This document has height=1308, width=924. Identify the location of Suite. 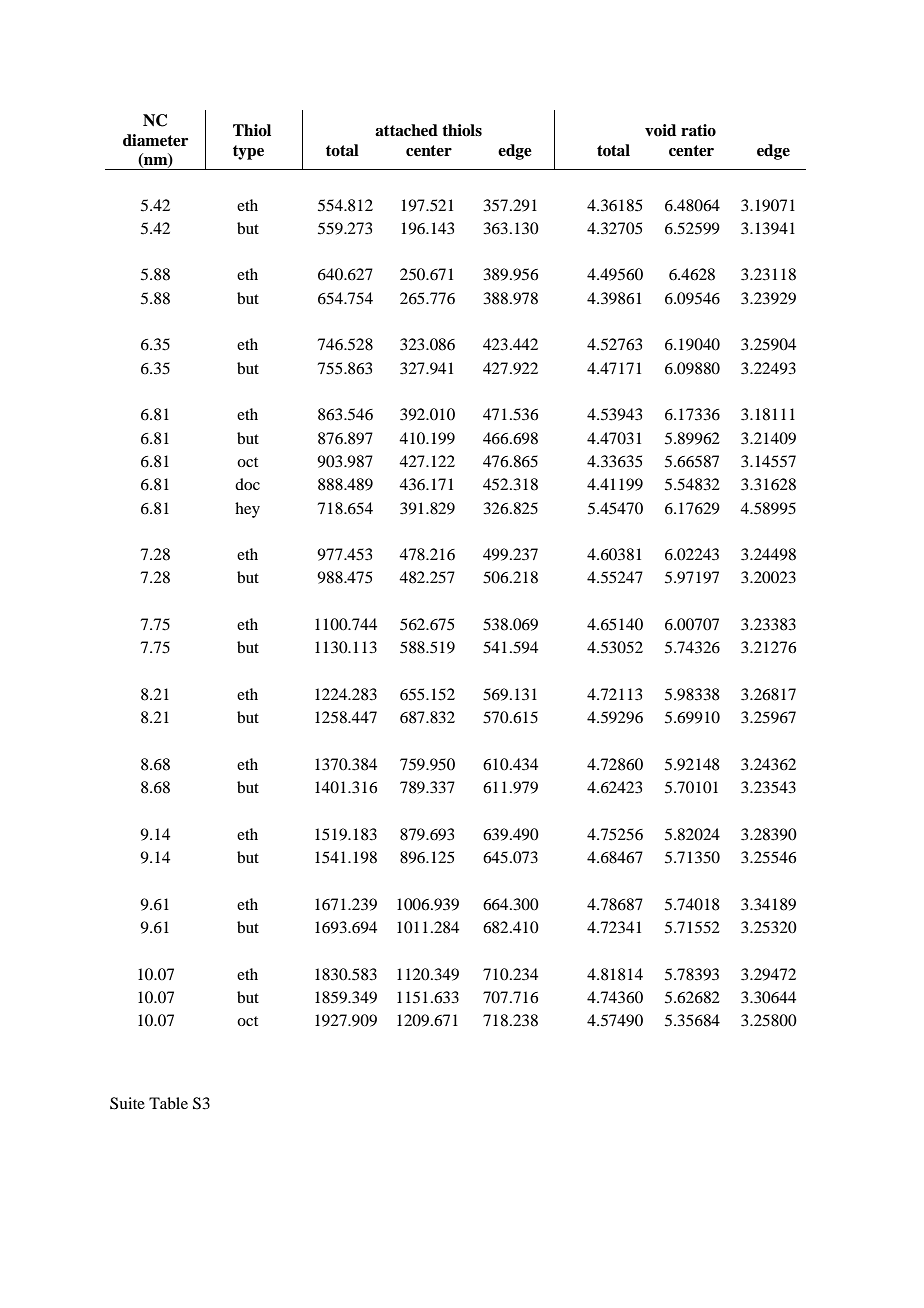
(127, 1103).
